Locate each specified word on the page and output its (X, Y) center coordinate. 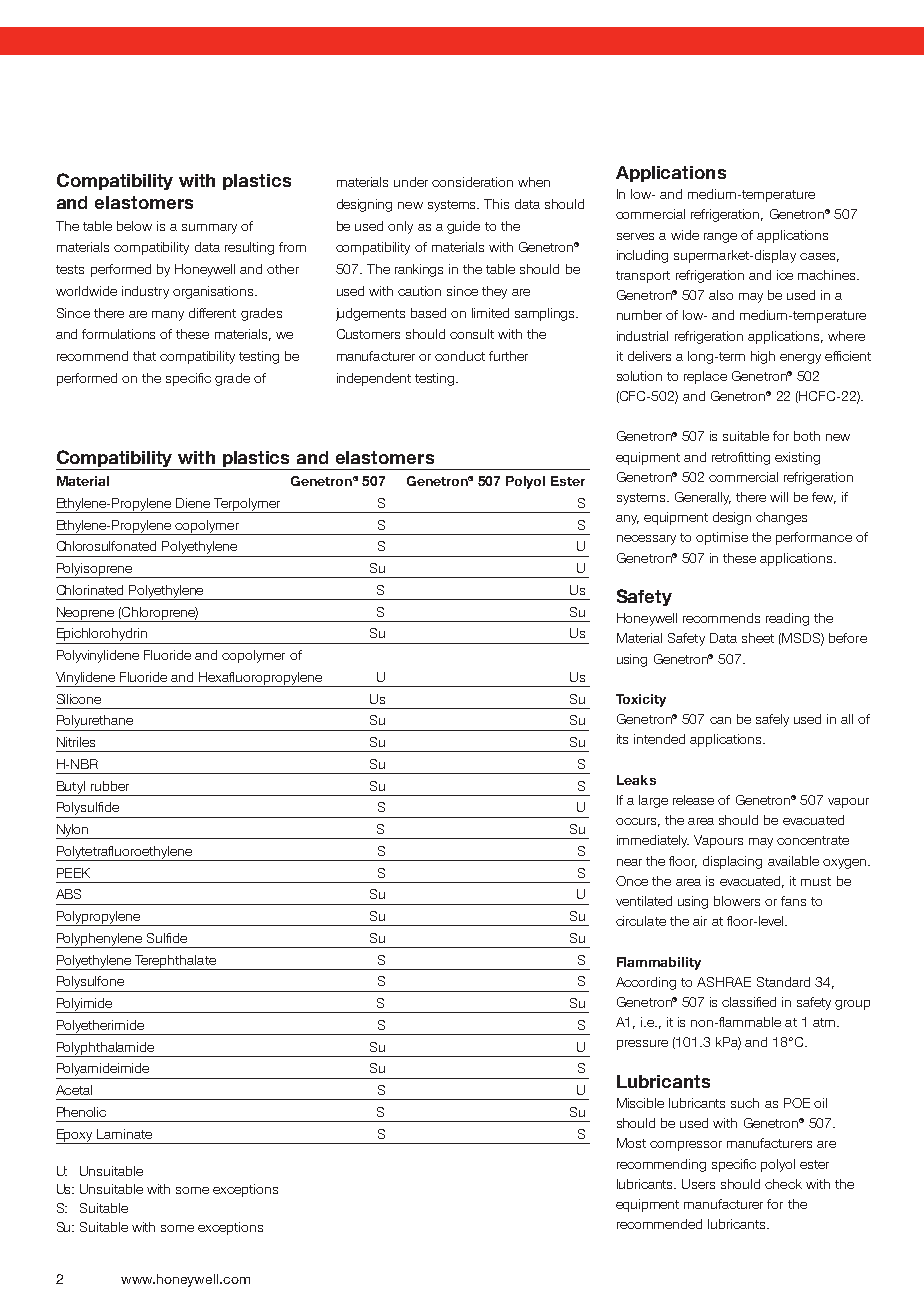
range (720, 238)
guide (463, 227)
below (134, 226)
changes (781, 518)
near (629, 862)
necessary (646, 540)
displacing (732, 862)
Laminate (124, 1134)
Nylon (73, 831)
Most (631, 1143)
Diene (193, 503)
